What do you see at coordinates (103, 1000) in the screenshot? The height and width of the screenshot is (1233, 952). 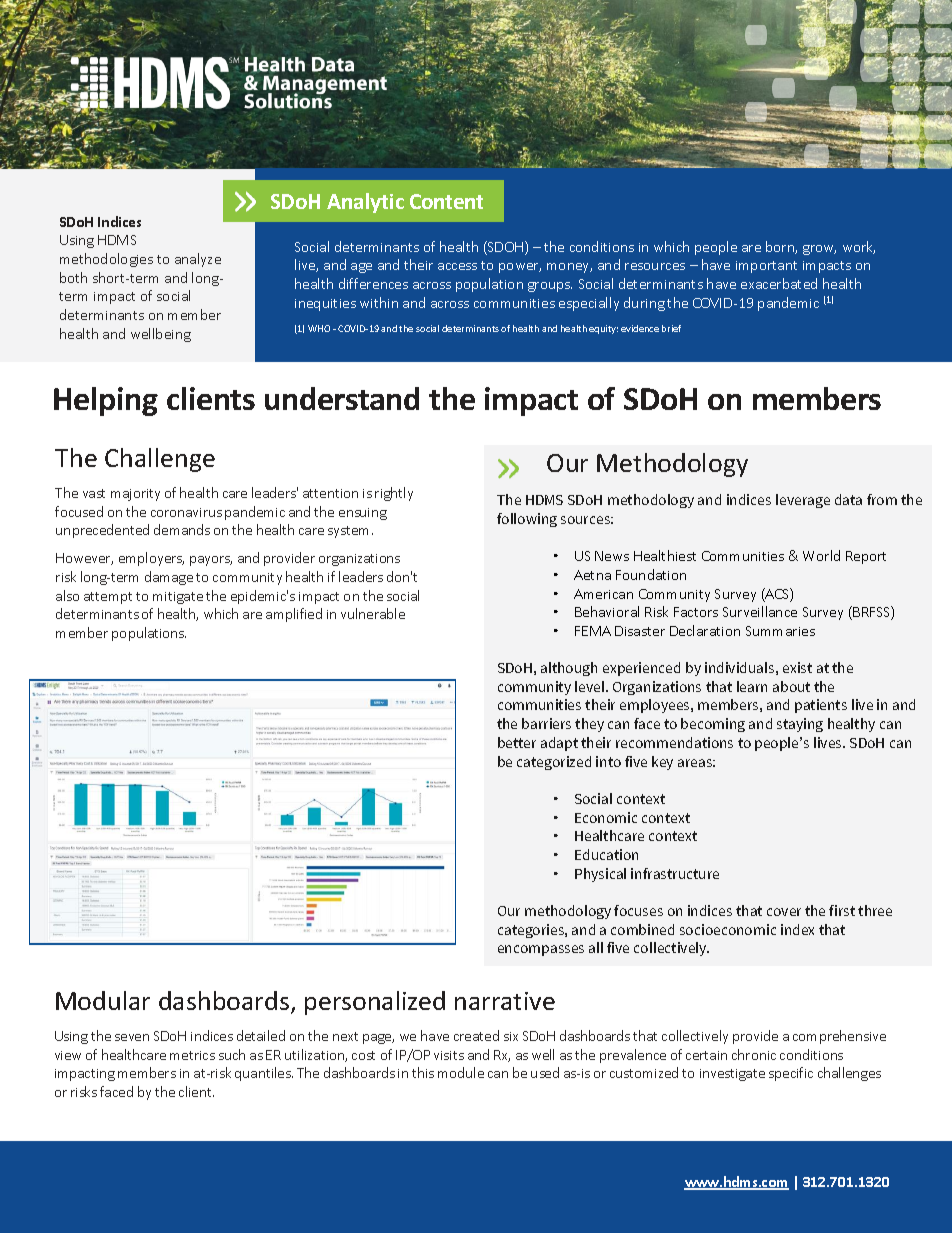 I see `Modular` at bounding box center [103, 1000].
